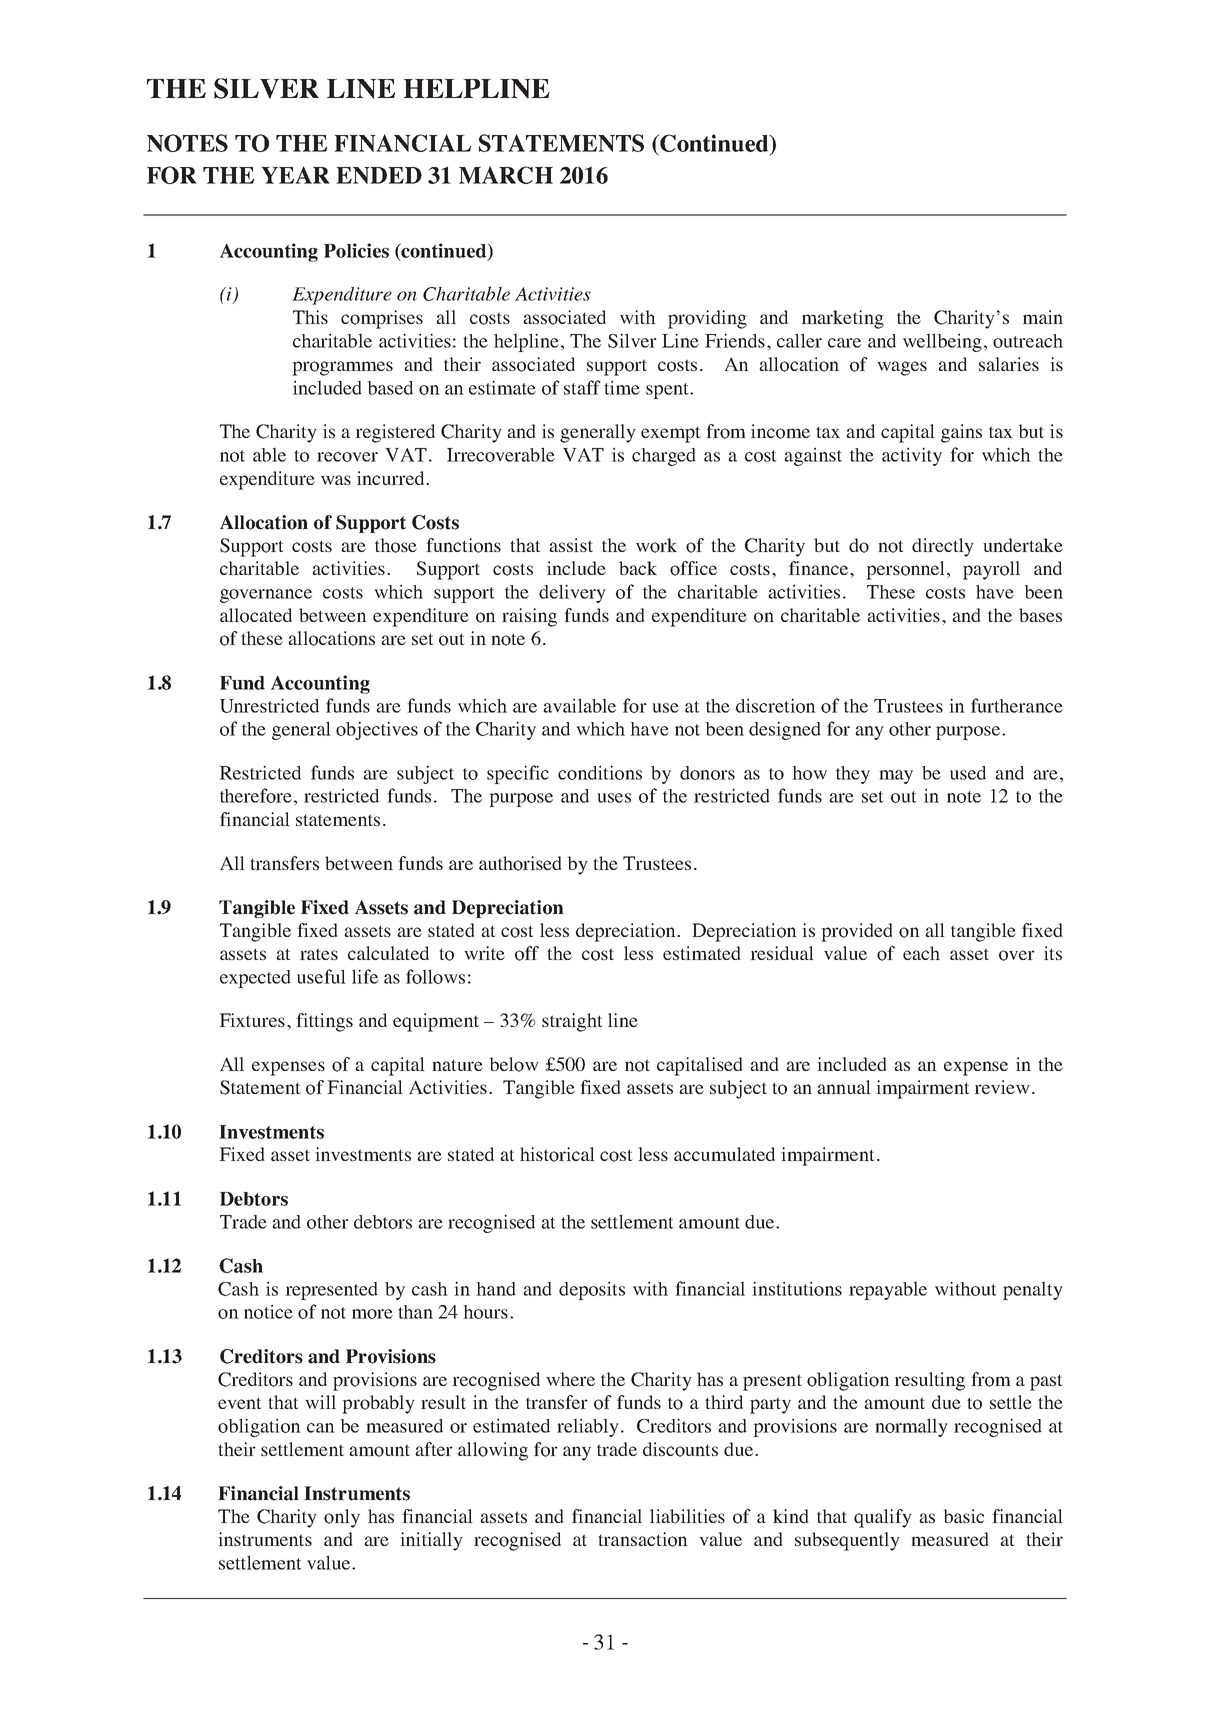 This screenshot has height=1711, width=1209. What do you see at coordinates (968, 773) in the screenshot?
I see `used` at bounding box center [968, 773].
